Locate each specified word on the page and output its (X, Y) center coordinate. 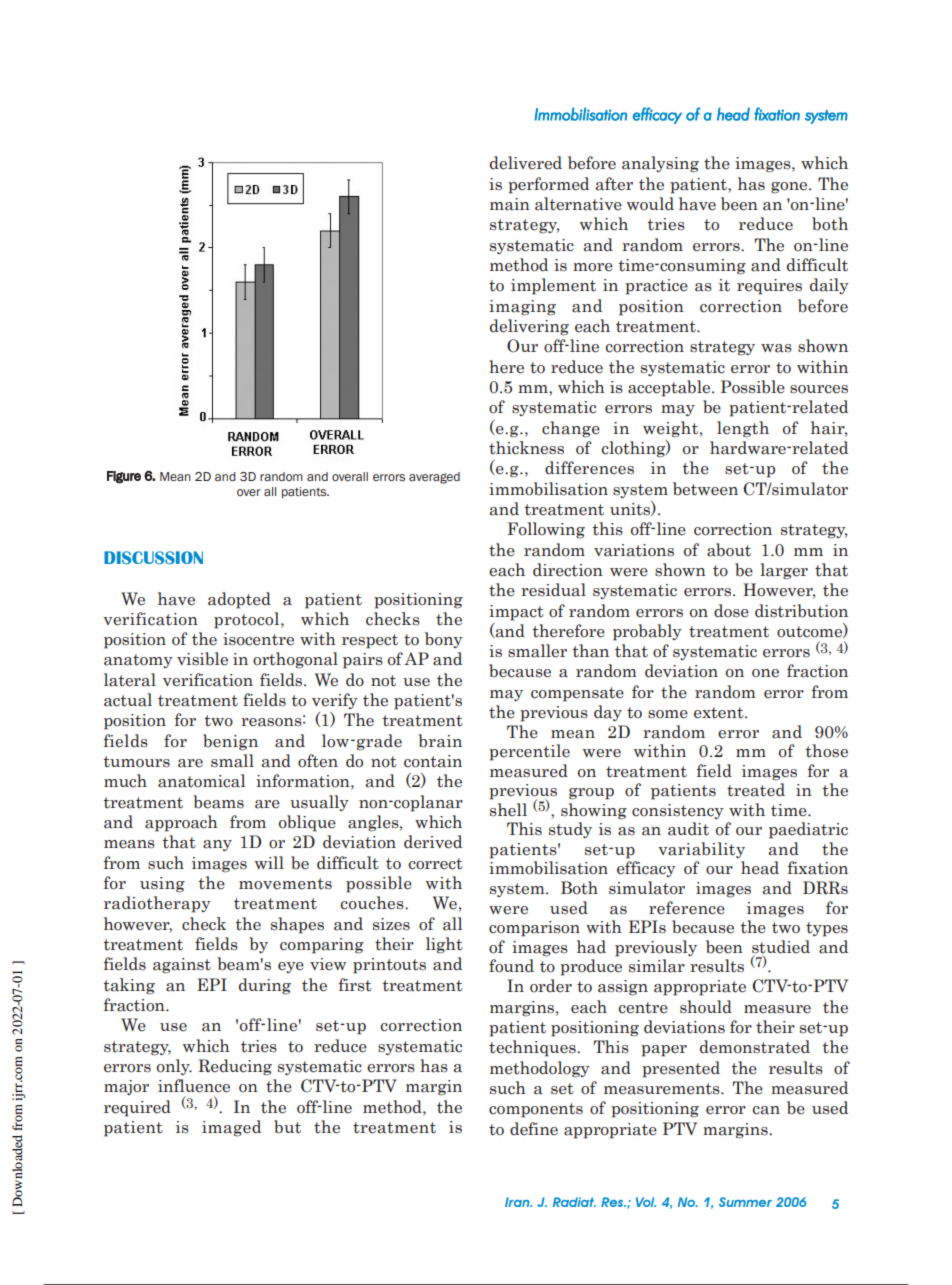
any (217, 845)
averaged (434, 478)
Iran (518, 1202)
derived (433, 842)
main (510, 204)
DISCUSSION (153, 557)
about (729, 550)
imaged (231, 1128)
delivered (526, 163)
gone (790, 188)
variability (701, 850)
